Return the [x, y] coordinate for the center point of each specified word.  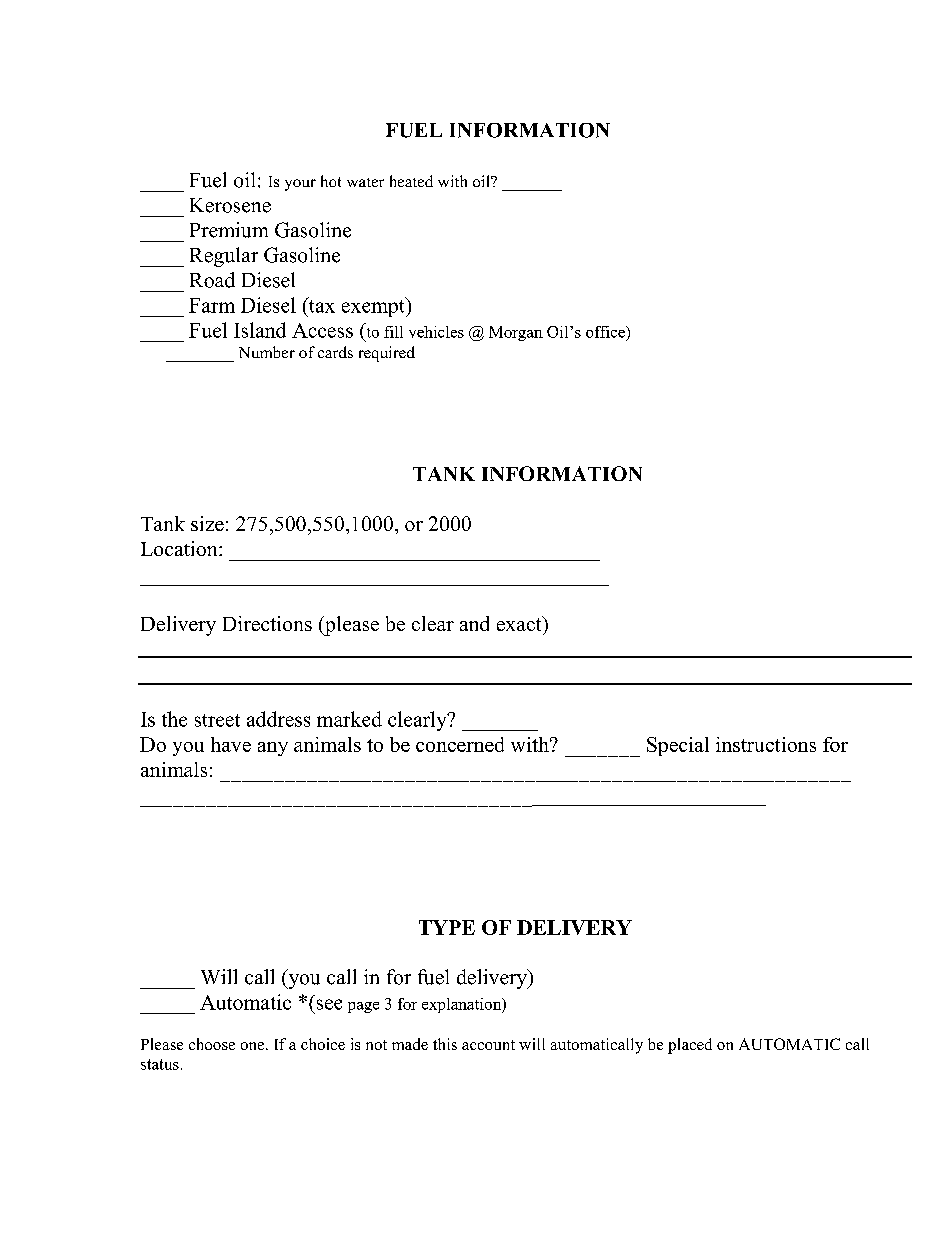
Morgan [516, 333]
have [231, 744]
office [606, 332]
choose [212, 1044]
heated [411, 181]
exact [520, 623]
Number [267, 352]
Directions [267, 623]
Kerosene [230, 205]
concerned [460, 744]
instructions [766, 744]
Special [678, 746]
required [387, 354]
